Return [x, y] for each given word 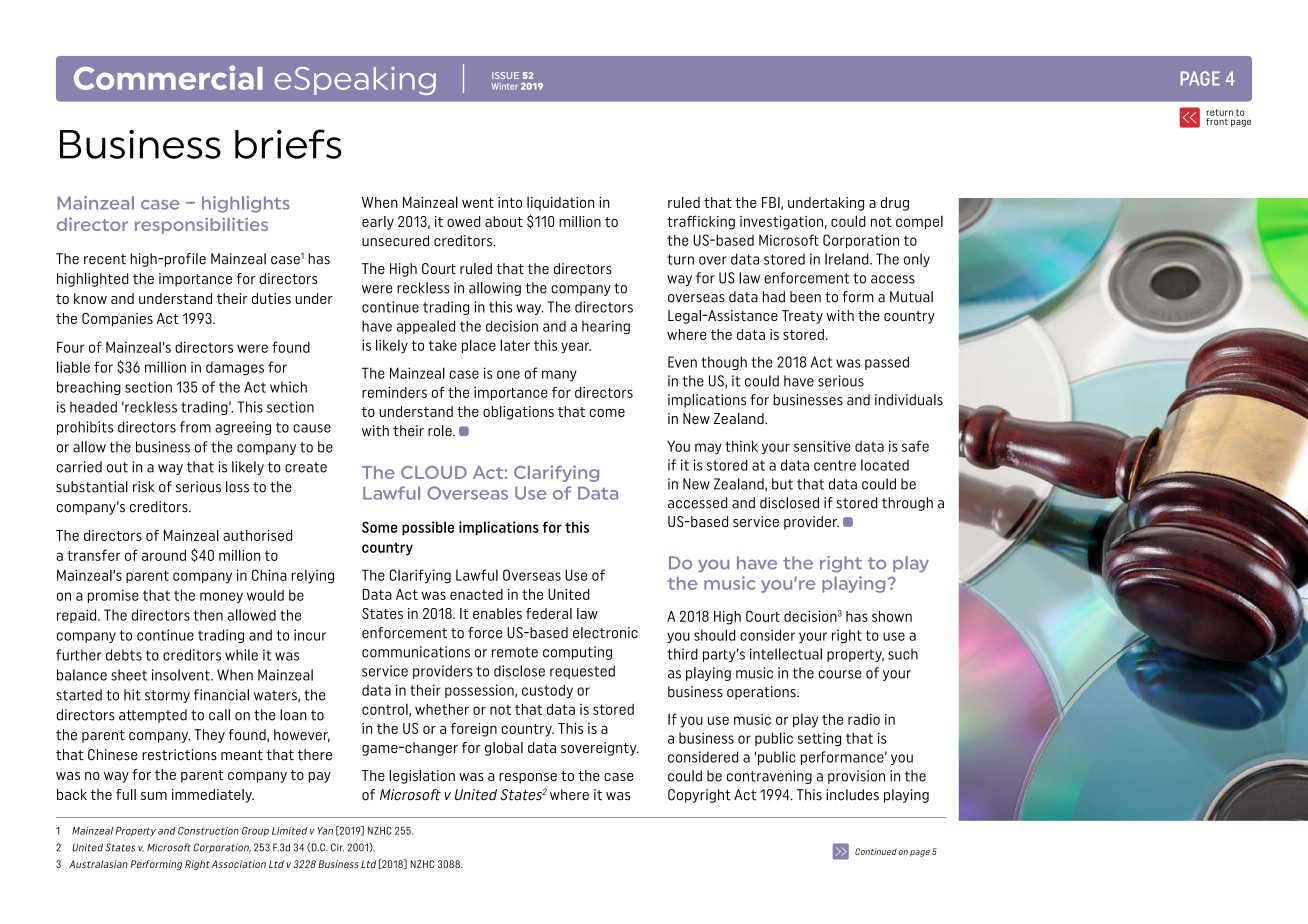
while [241, 655]
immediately [213, 796]
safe [915, 446]
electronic [605, 633]
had [774, 297]
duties [271, 298]
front [1218, 120]
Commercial [168, 77]
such [903, 654]
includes [852, 795]
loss [237, 487]
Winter [504, 86]
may [708, 449]
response [528, 778]
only [917, 260]
